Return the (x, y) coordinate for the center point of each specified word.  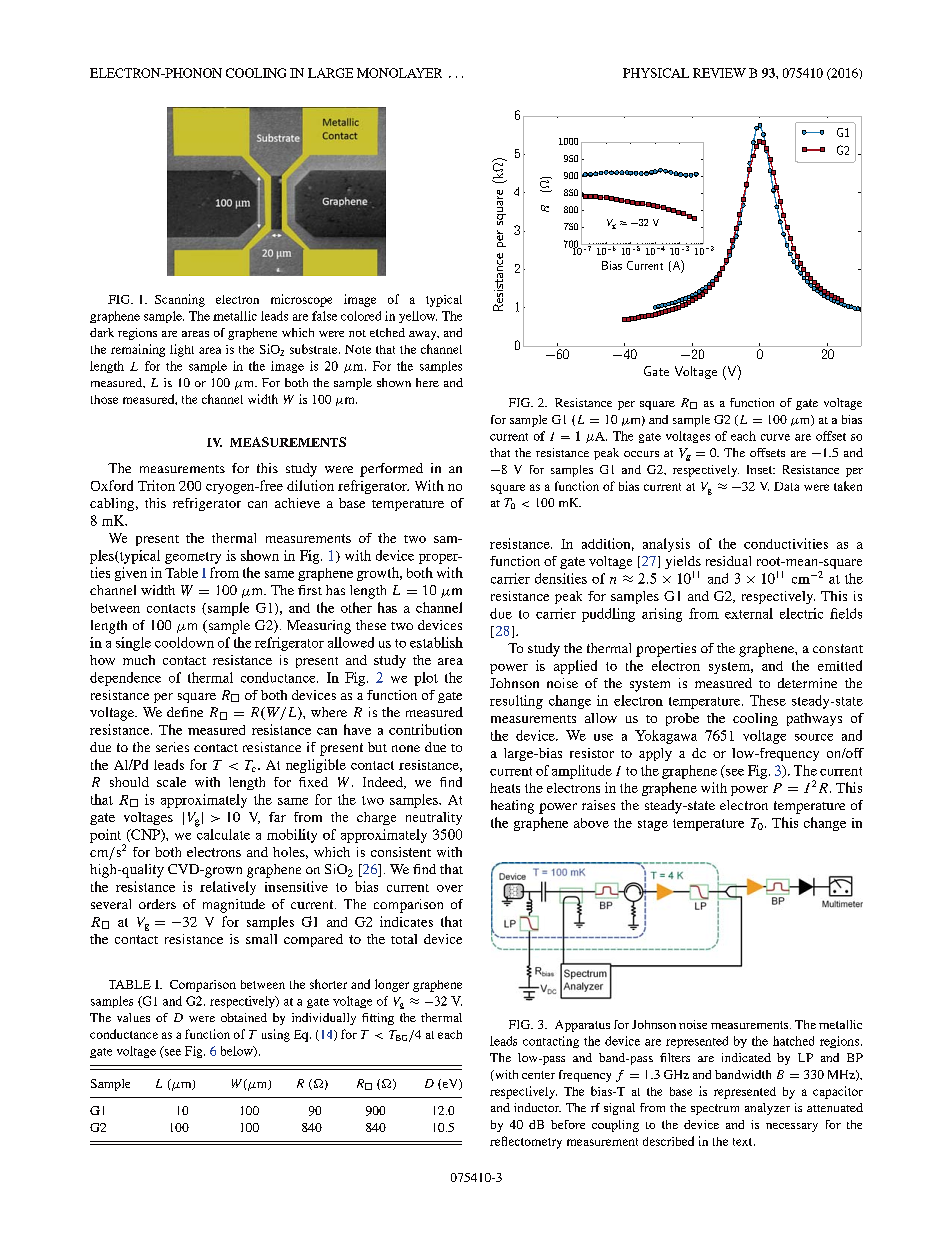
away (424, 335)
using (276, 1035)
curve (775, 437)
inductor (537, 1107)
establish (436, 642)
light (182, 350)
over (450, 888)
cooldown (184, 642)
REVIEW (719, 73)
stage (653, 825)
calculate (223, 834)
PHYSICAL (656, 73)
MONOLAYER (399, 73)
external (749, 613)
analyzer (767, 1109)
